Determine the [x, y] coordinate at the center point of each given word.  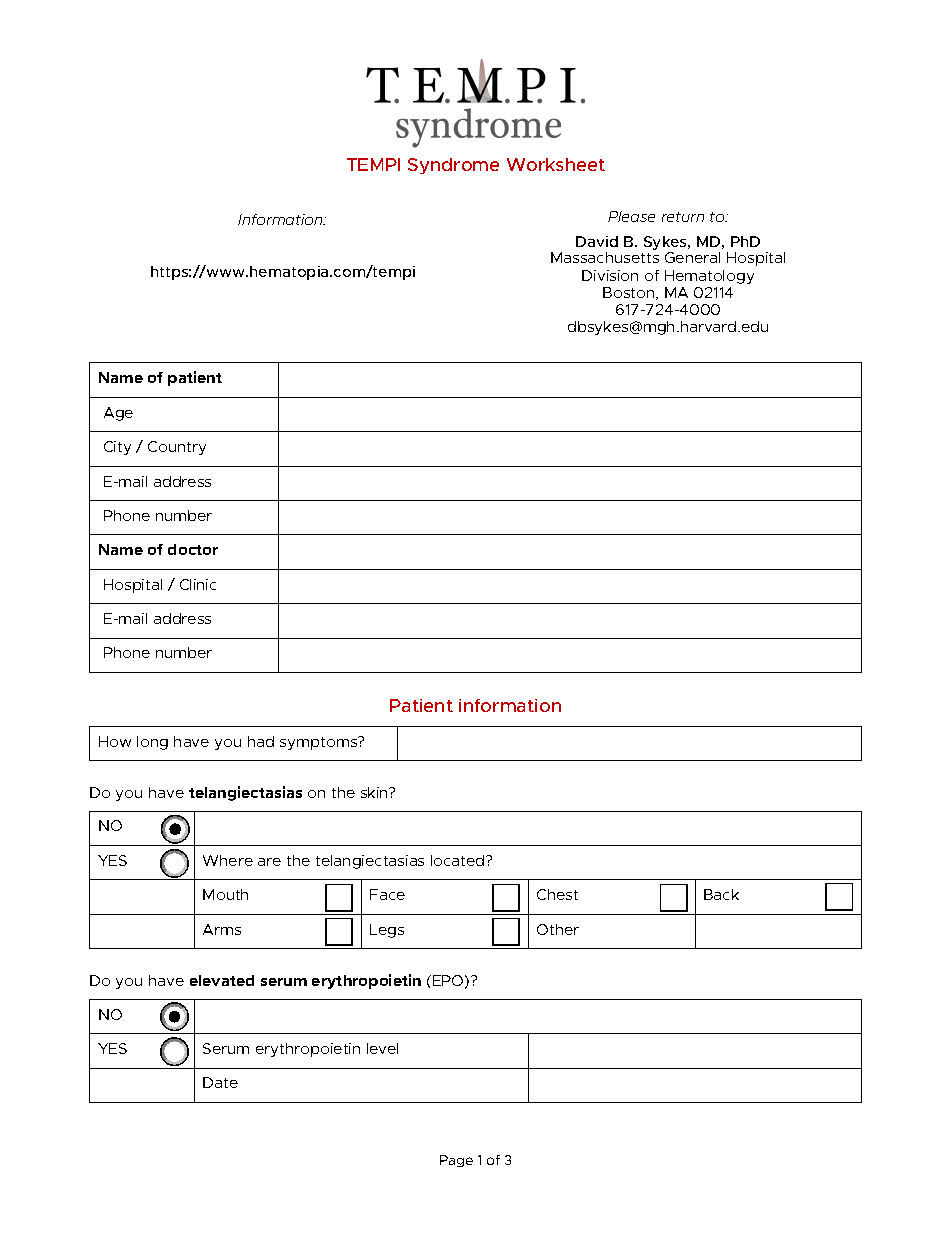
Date [220, 1082]
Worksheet [556, 164]
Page [456, 1161]
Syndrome [453, 166]
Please [631, 216]
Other [558, 929]
